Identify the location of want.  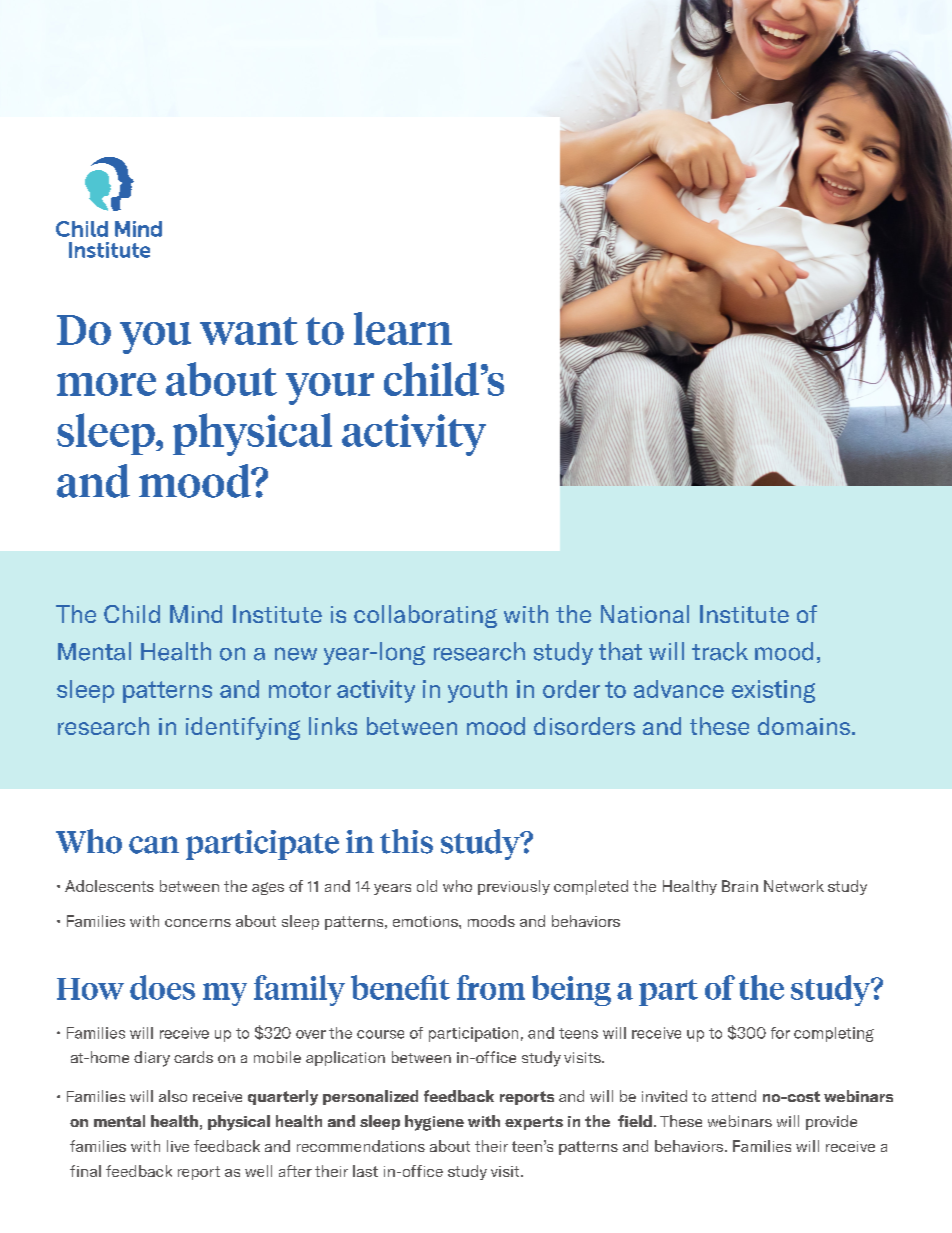
(249, 331).
